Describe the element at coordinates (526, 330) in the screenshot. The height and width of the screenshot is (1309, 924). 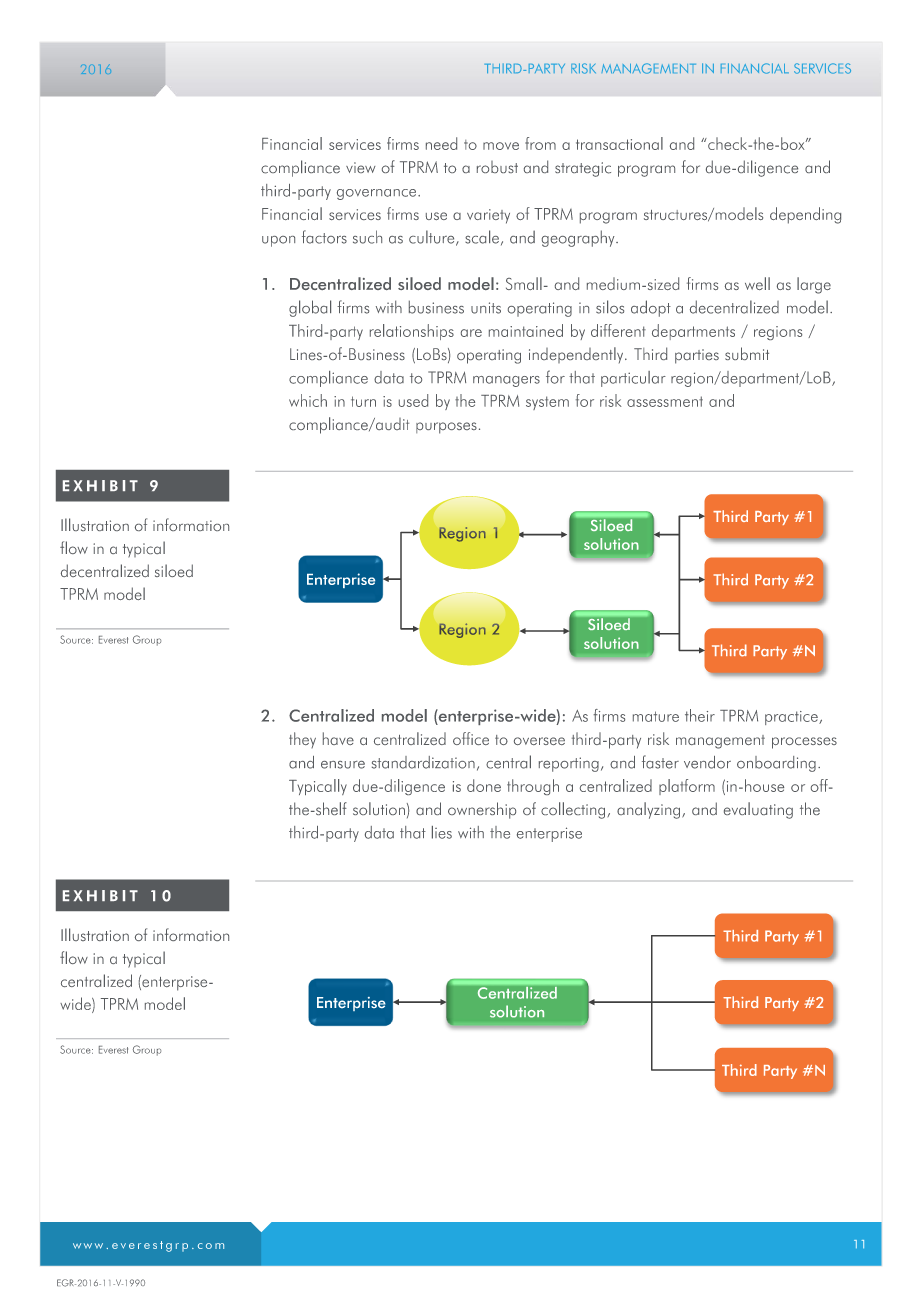
I see `maintained` at that location.
